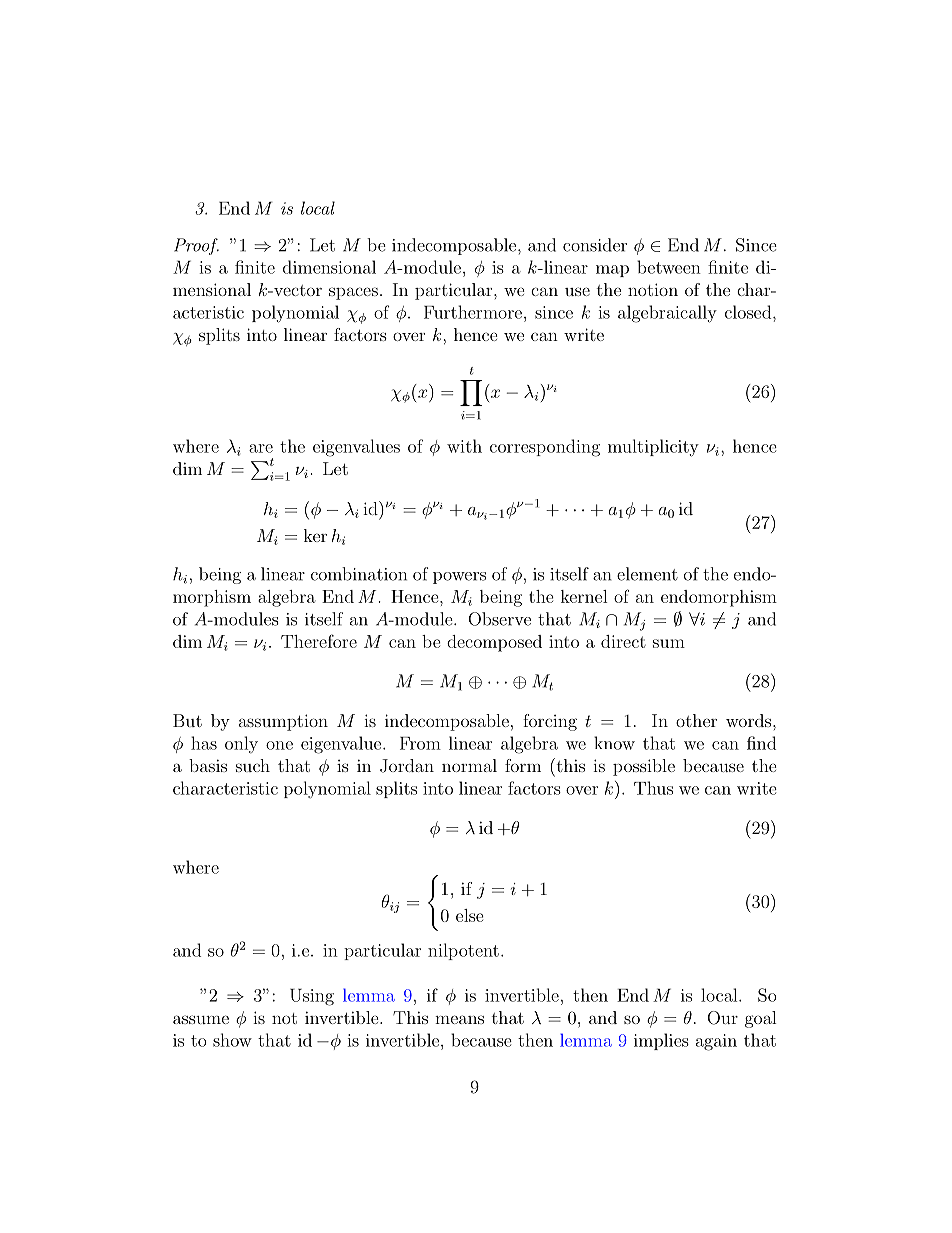  I want to click on between, so click(669, 267).
